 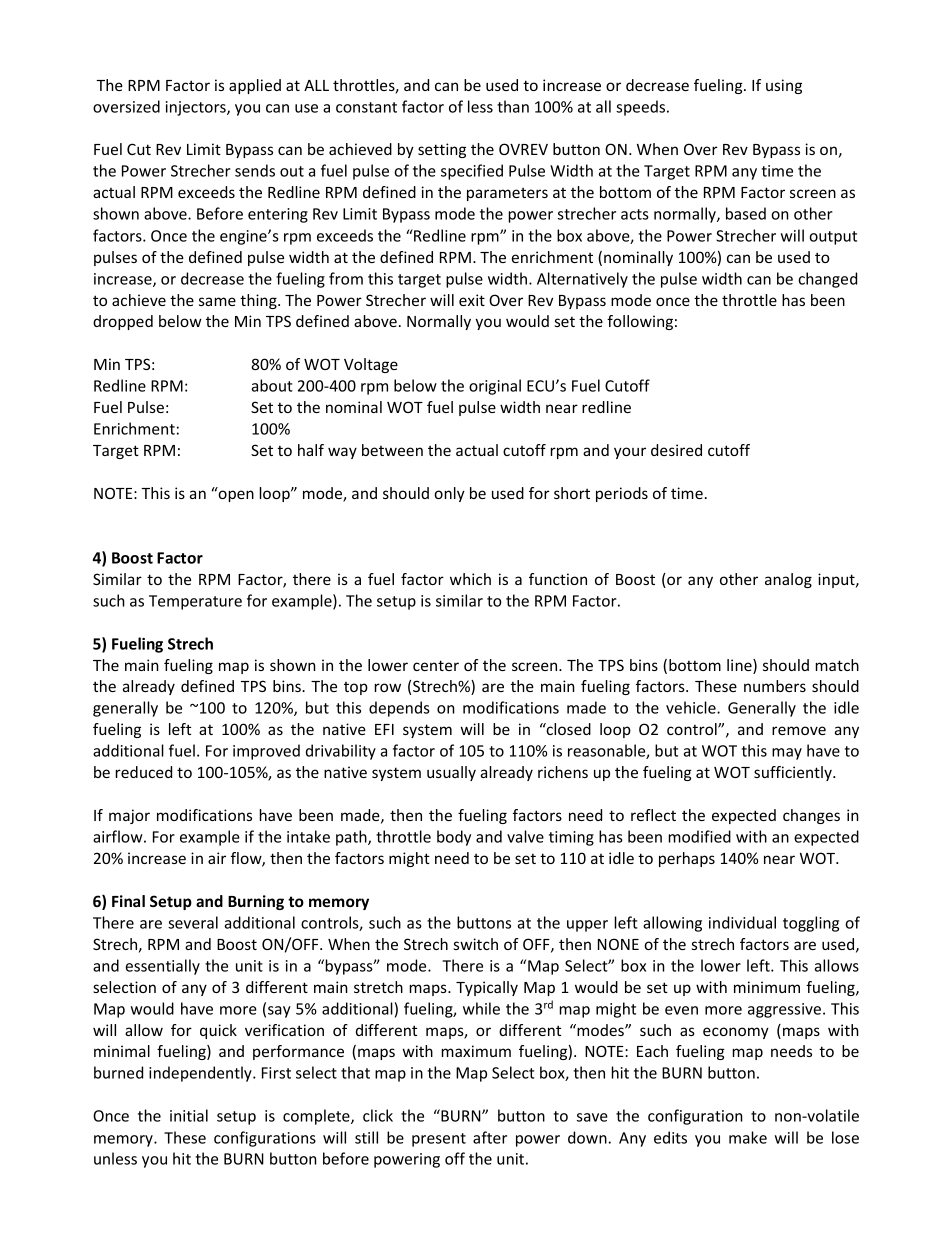 What do you see at coordinates (197, 108) in the screenshot?
I see `injectors` at bounding box center [197, 108].
